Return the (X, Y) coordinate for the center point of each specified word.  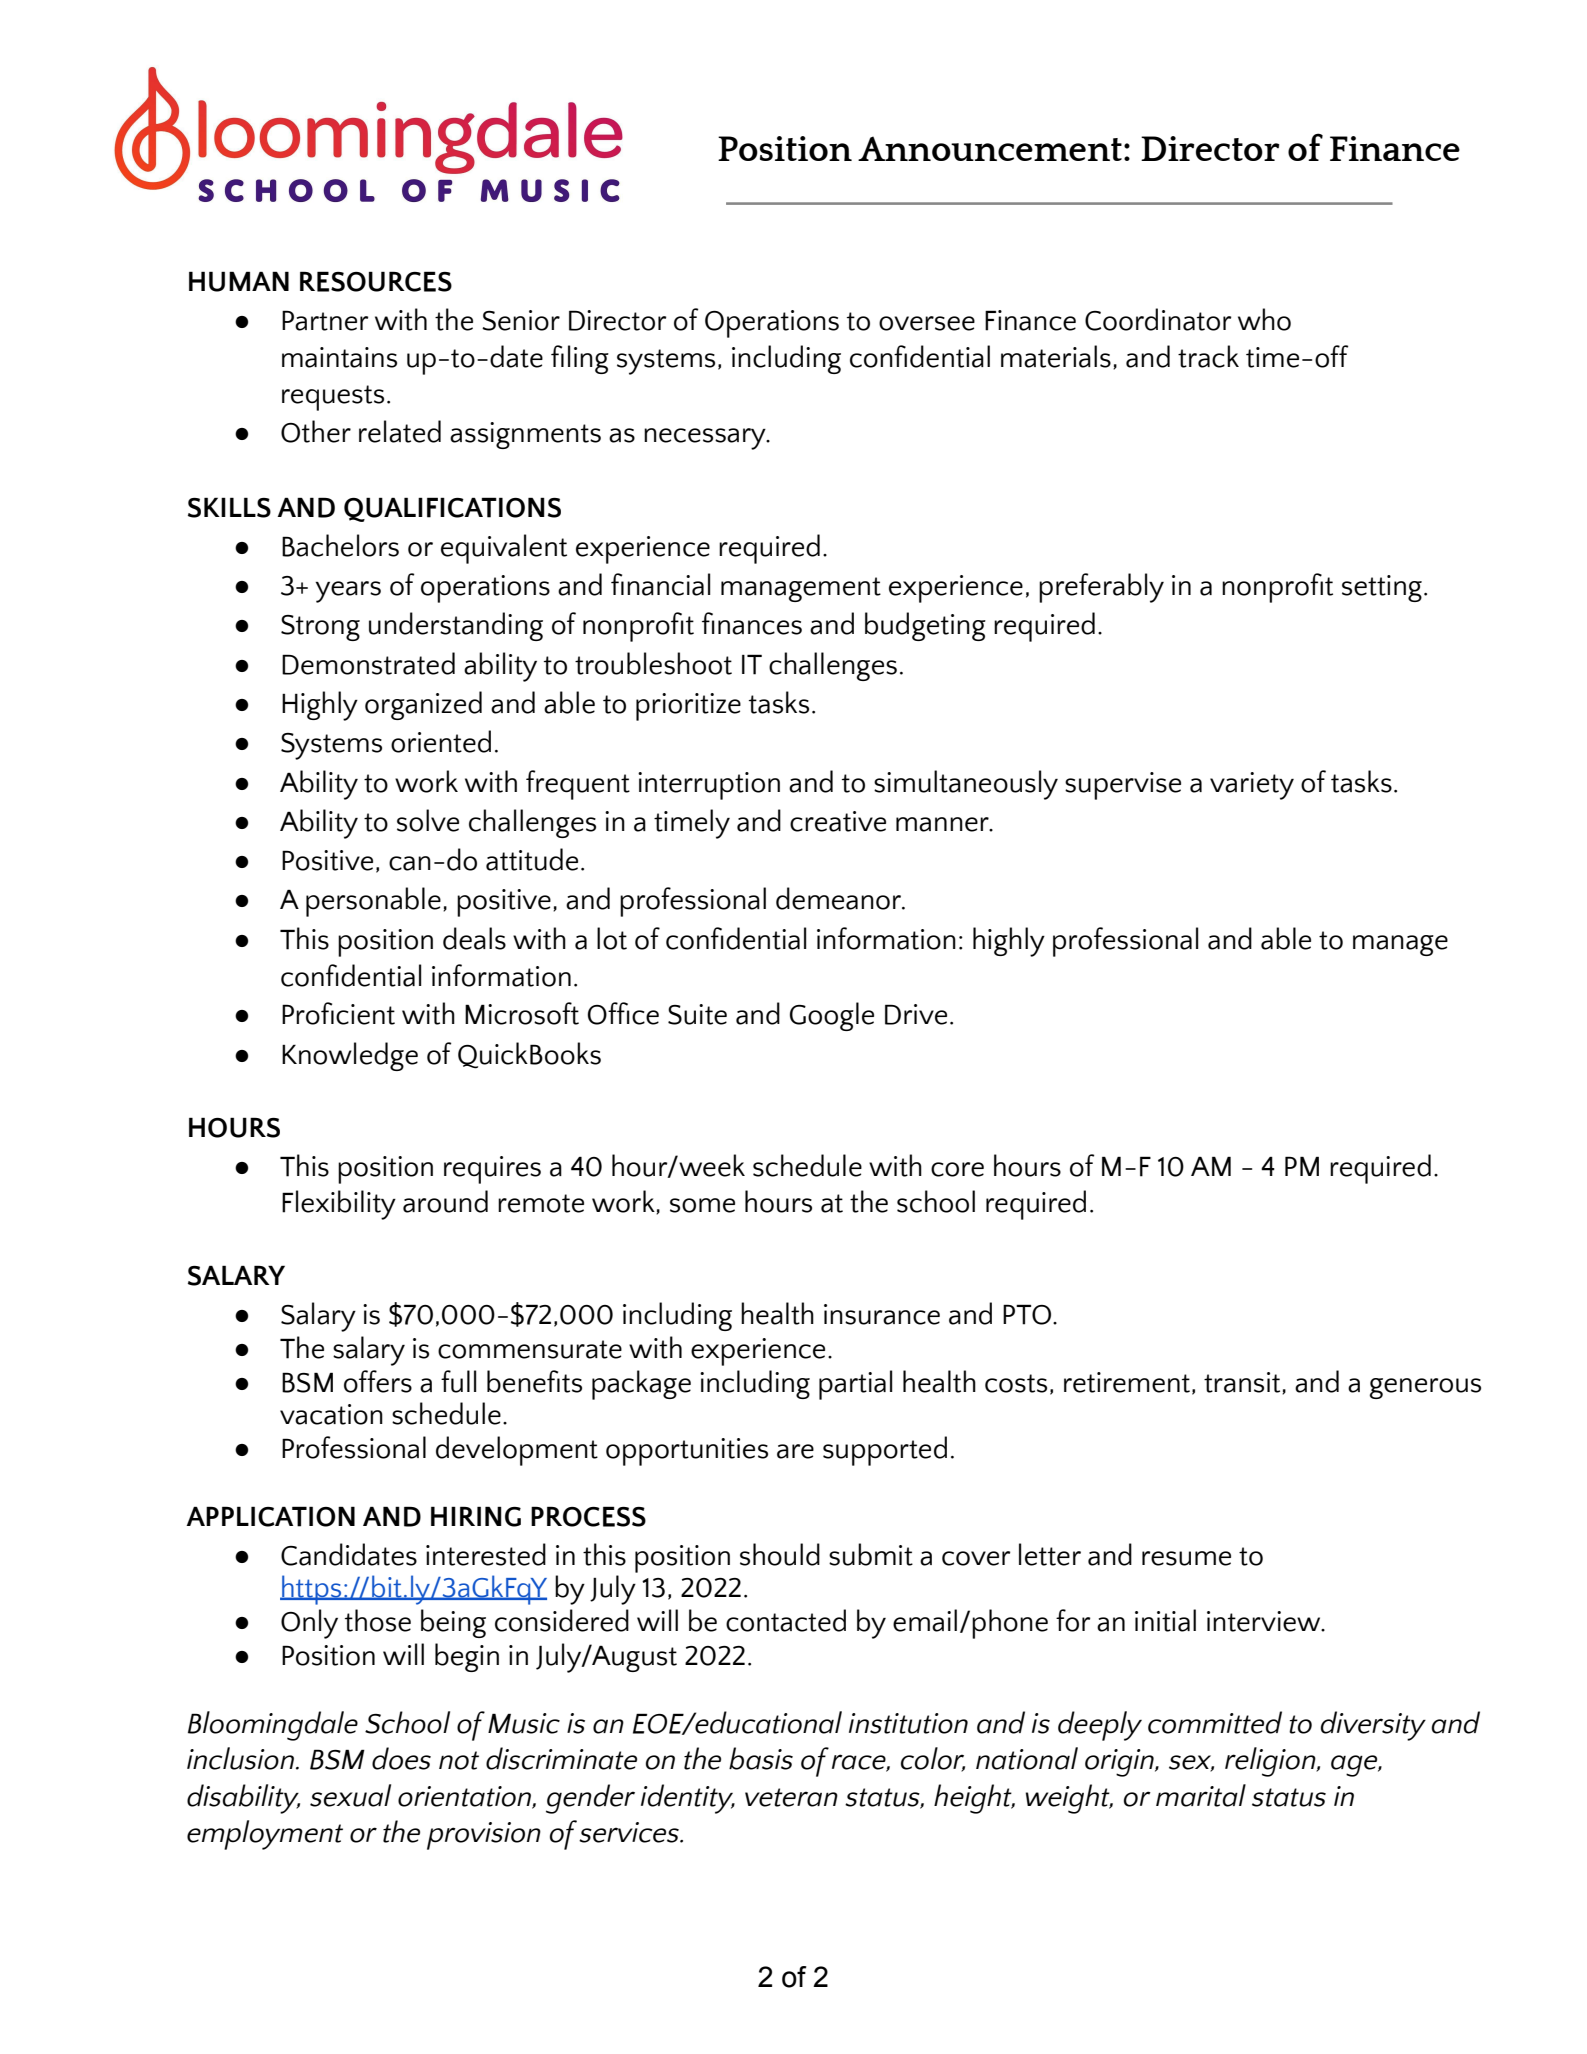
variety (1252, 786)
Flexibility (339, 1205)
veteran (791, 1797)
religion (1271, 1762)
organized (423, 705)
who (1264, 319)
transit (1243, 1383)
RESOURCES (376, 281)
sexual (350, 1795)
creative (838, 821)
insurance (882, 1314)
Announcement (990, 148)
